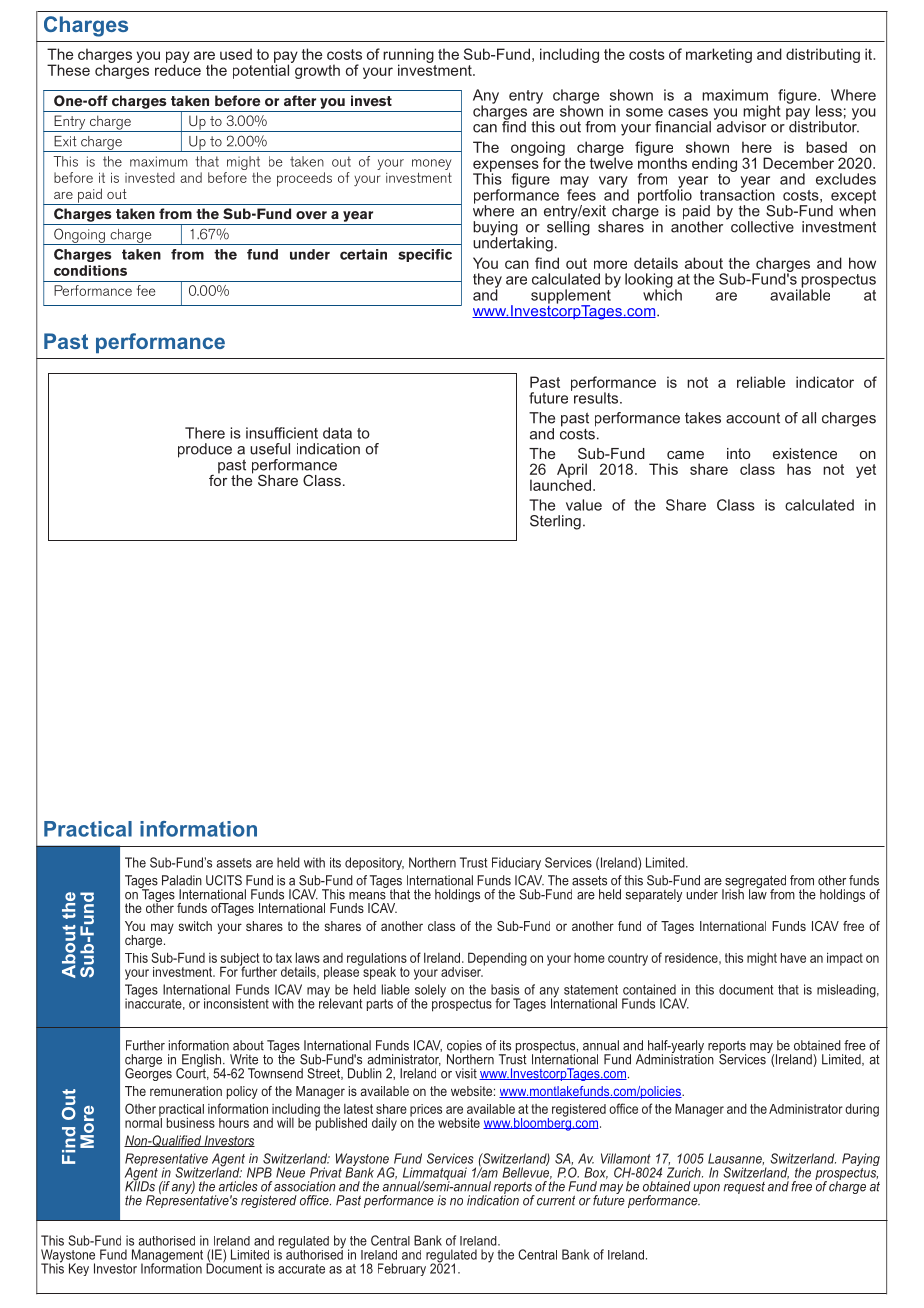 The image size is (924, 1308). Describe the element at coordinates (799, 469) in the screenshot. I see `has` at that location.
